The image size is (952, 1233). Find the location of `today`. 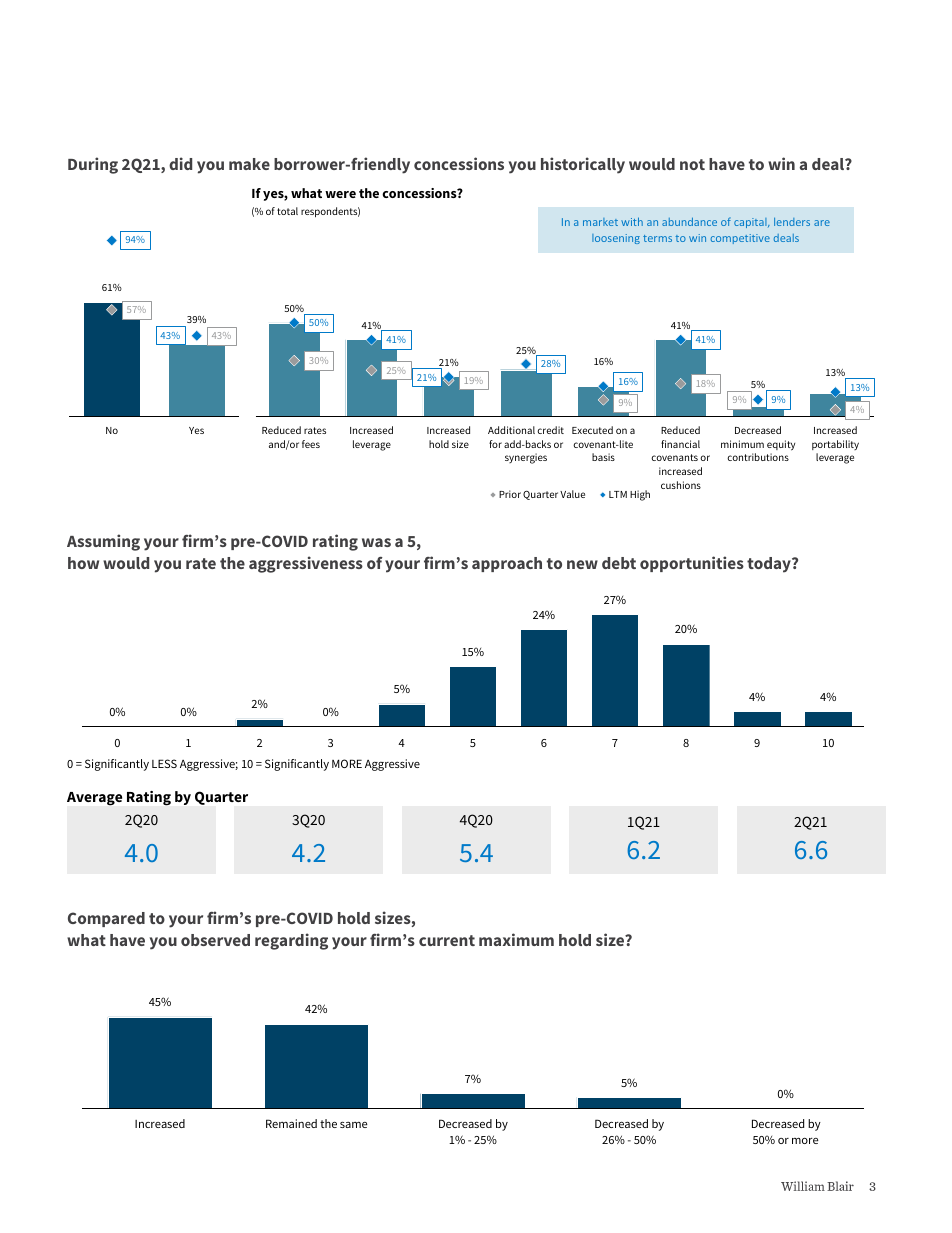

today is located at coordinates (770, 565).
